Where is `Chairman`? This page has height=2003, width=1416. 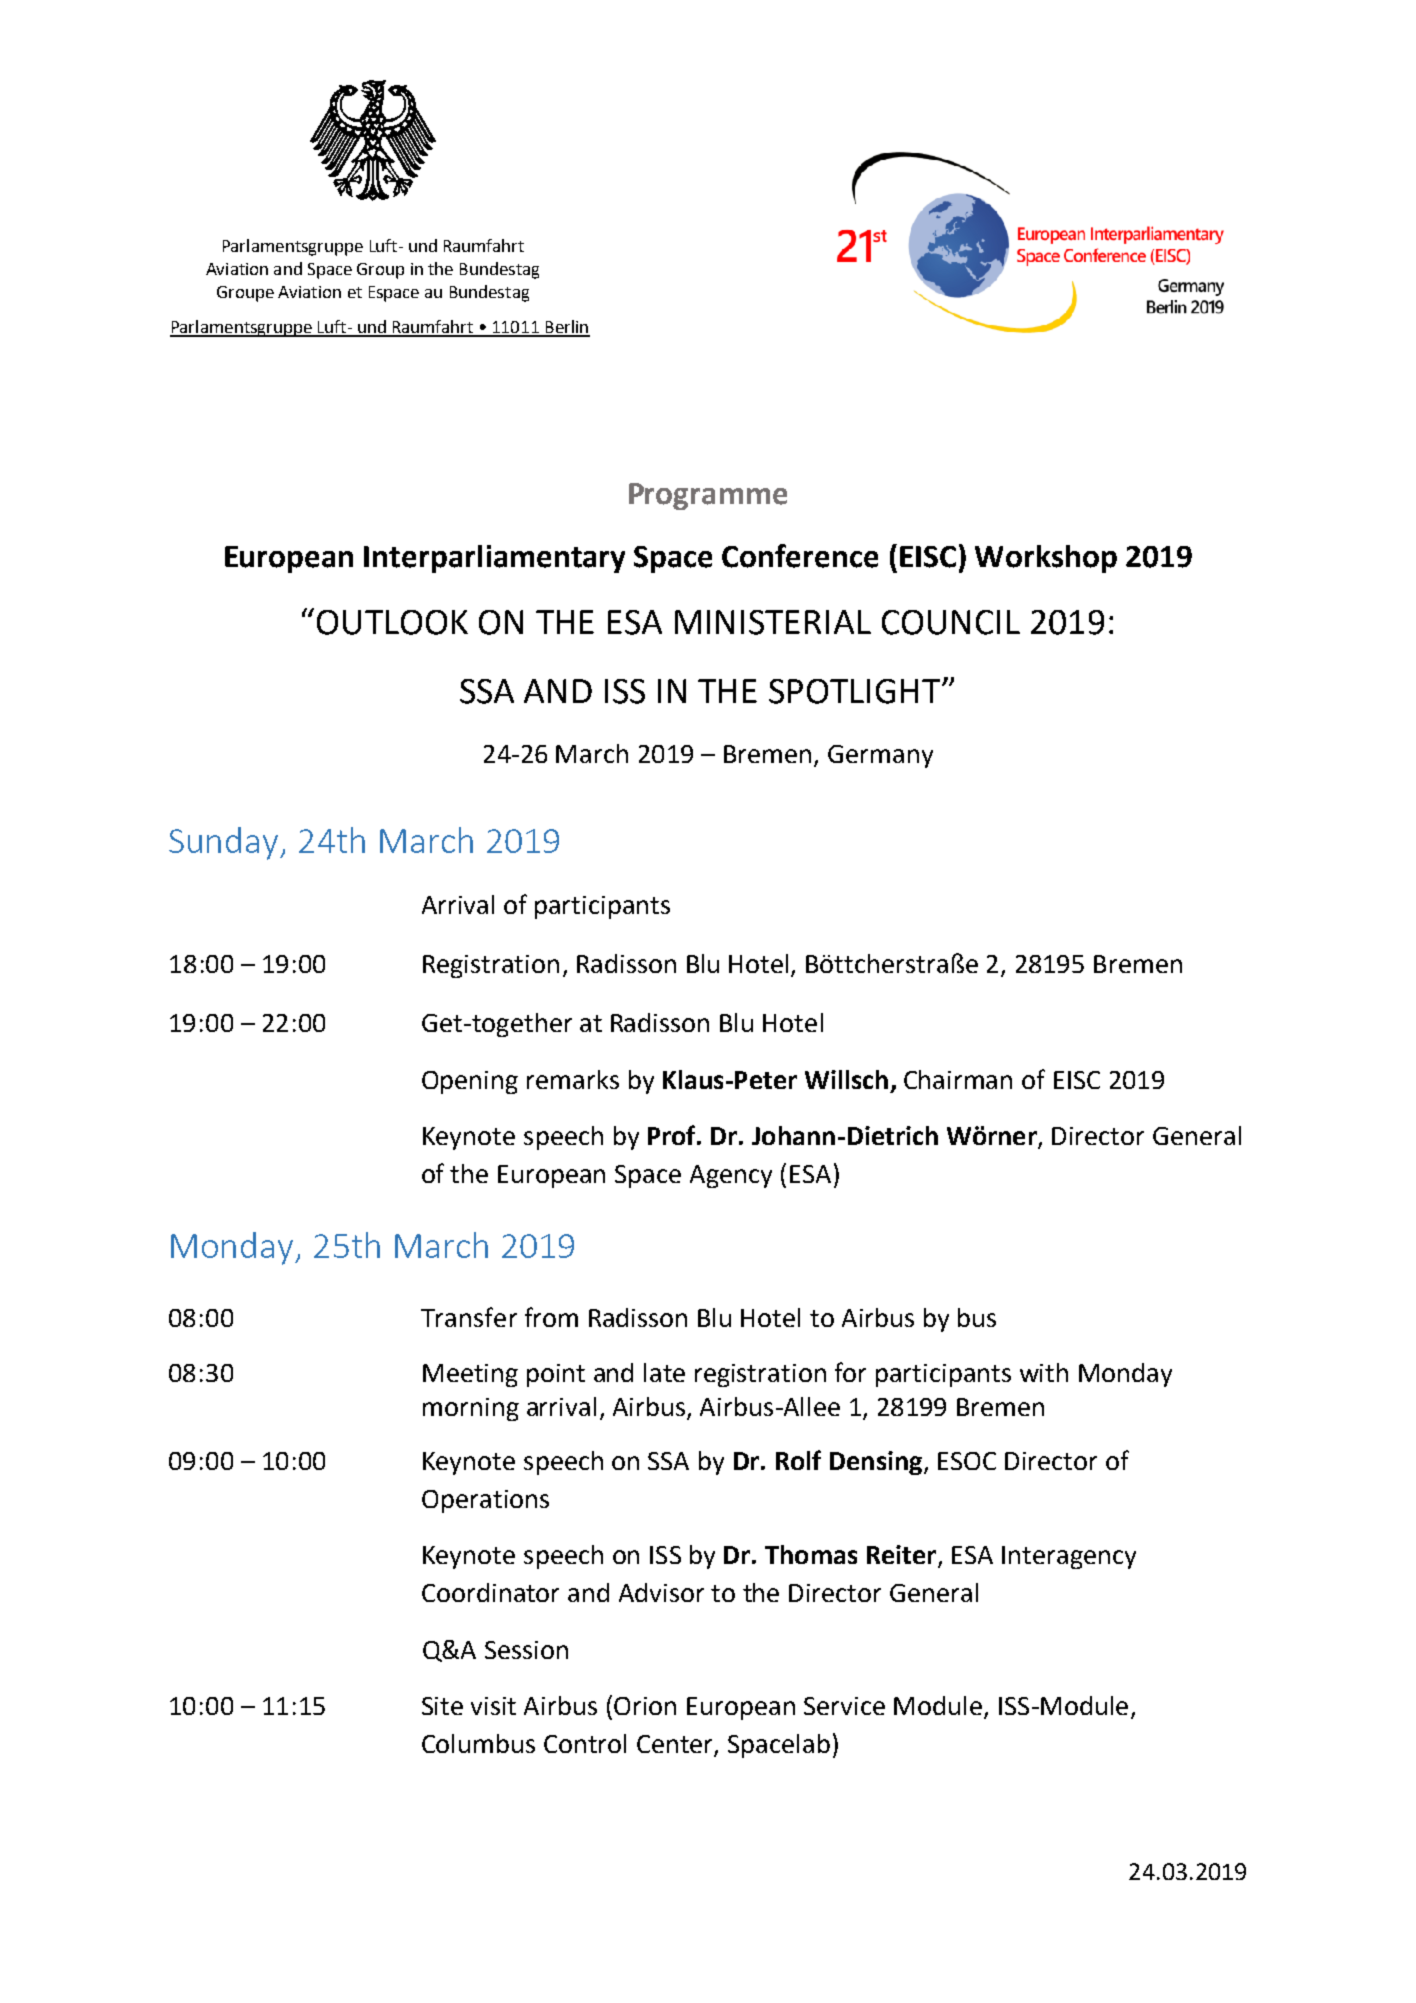
Chairman is located at coordinates (958, 1079).
